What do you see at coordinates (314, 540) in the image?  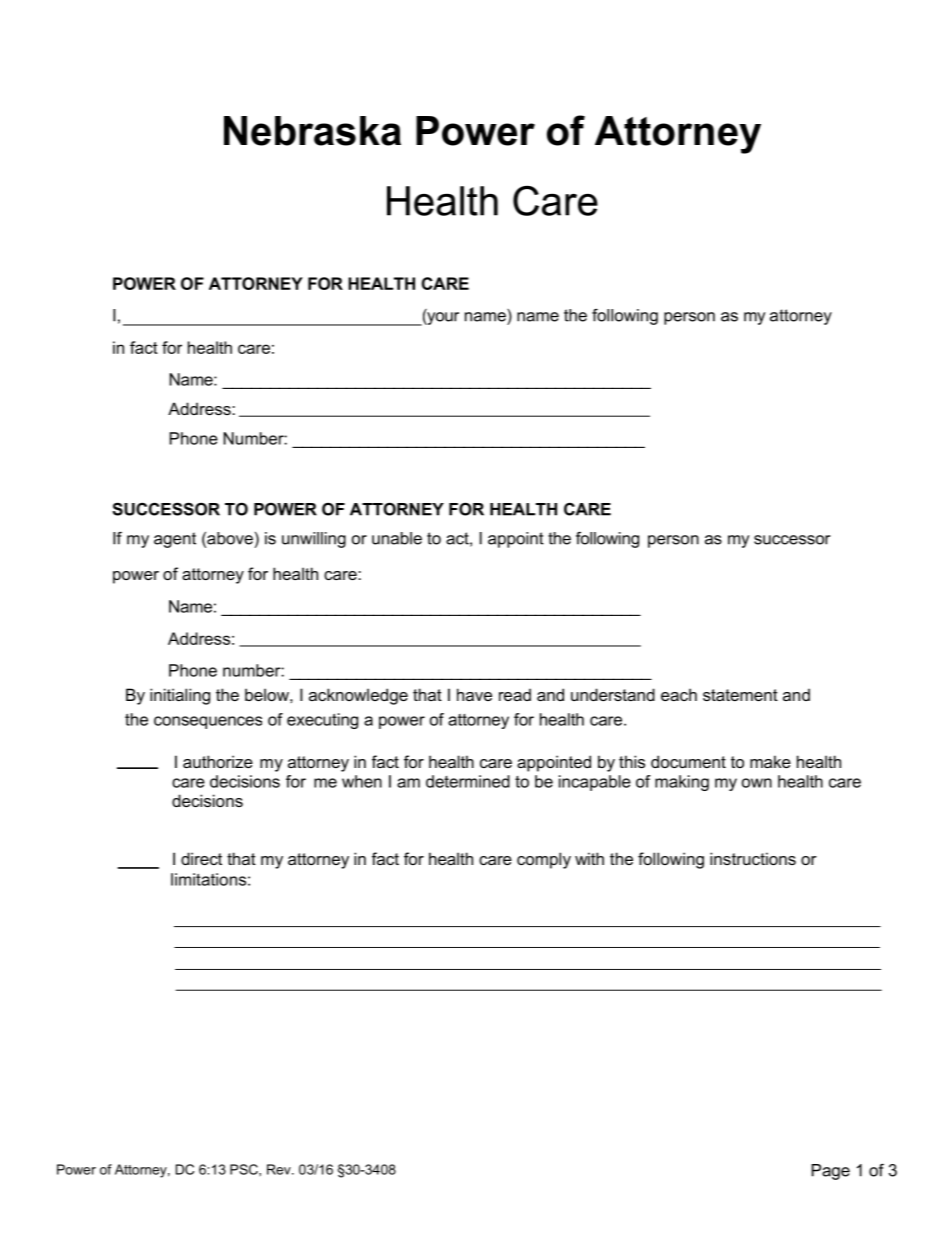 I see `unwilling` at bounding box center [314, 540].
